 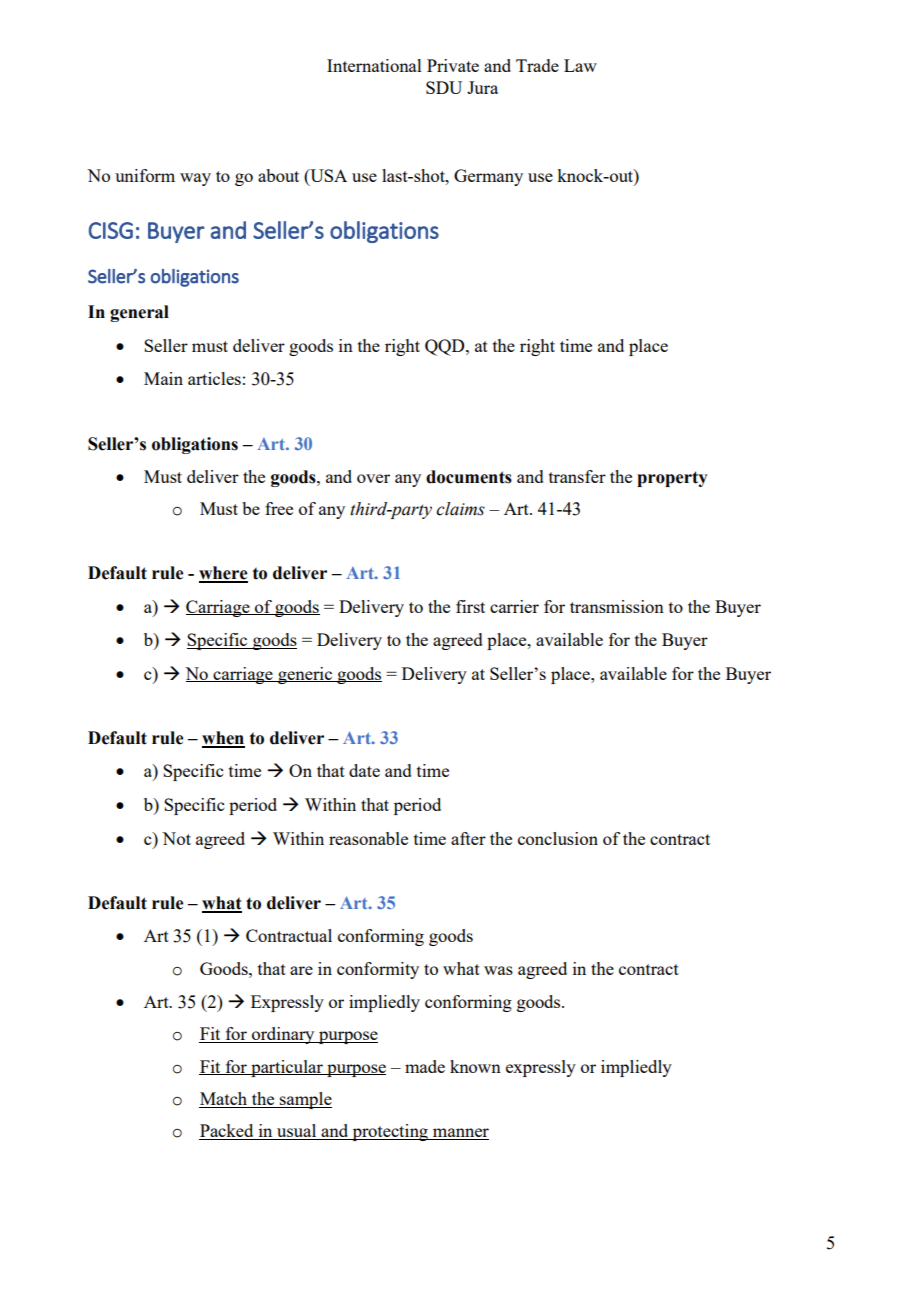 What do you see at coordinates (470, 606) in the screenshot?
I see `first` at bounding box center [470, 606].
